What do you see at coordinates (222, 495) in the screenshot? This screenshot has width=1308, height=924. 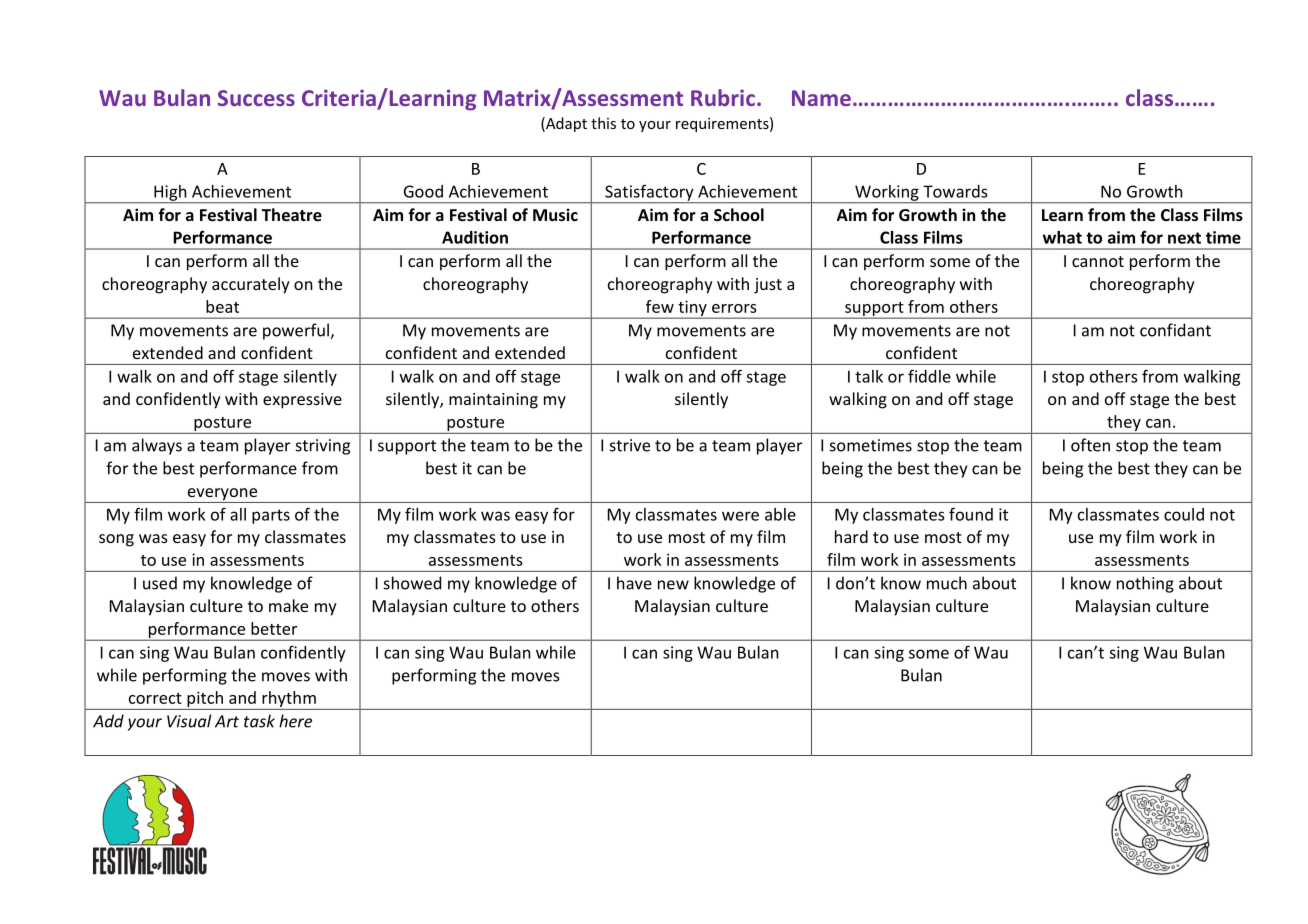 I see `everyone` at bounding box center [222, 495].
